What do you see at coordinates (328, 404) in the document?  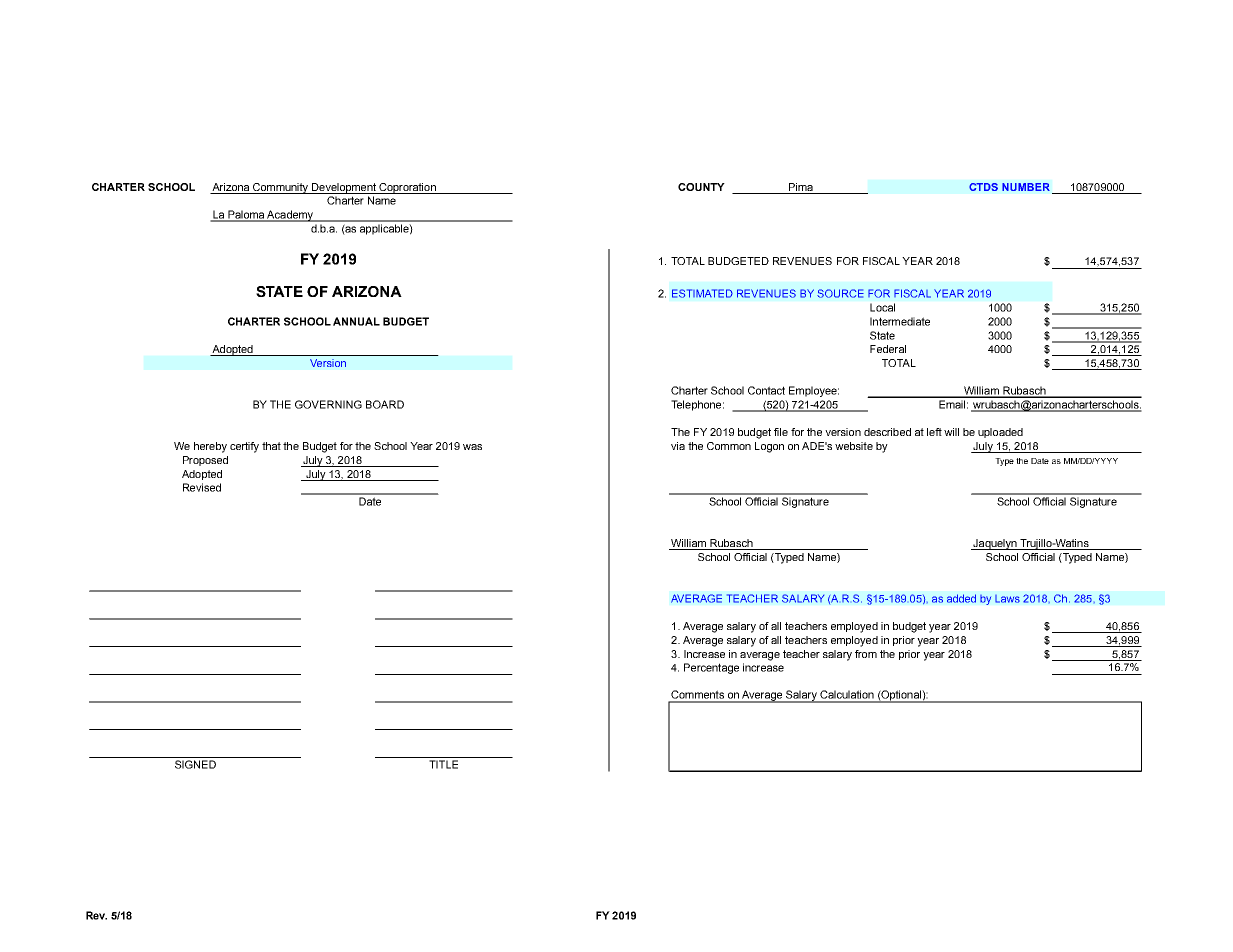 I see `GOVERNING` at bounding box center [328, 404].
